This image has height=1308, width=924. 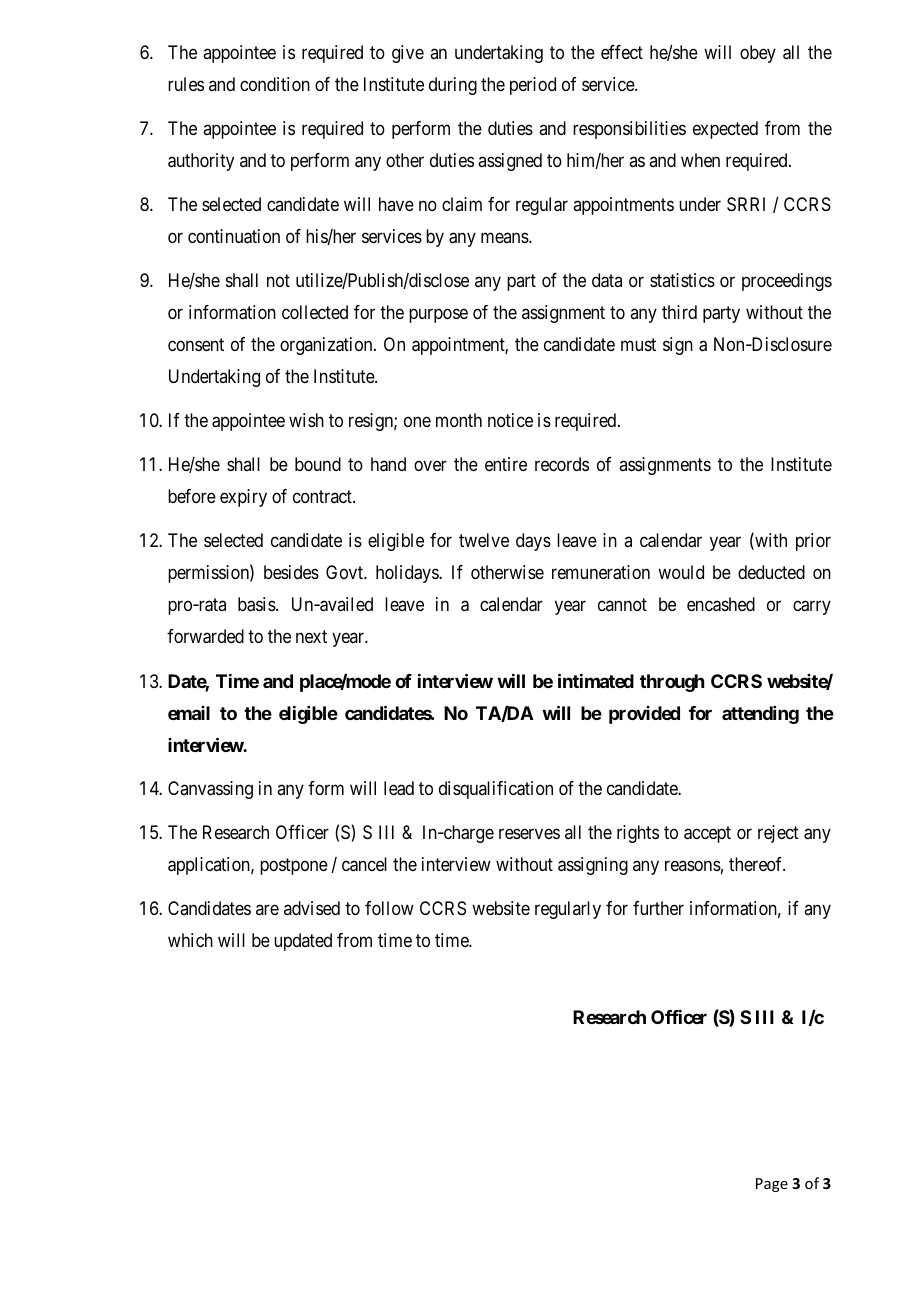 I want to click on prior, so click(x=813, y=542).
